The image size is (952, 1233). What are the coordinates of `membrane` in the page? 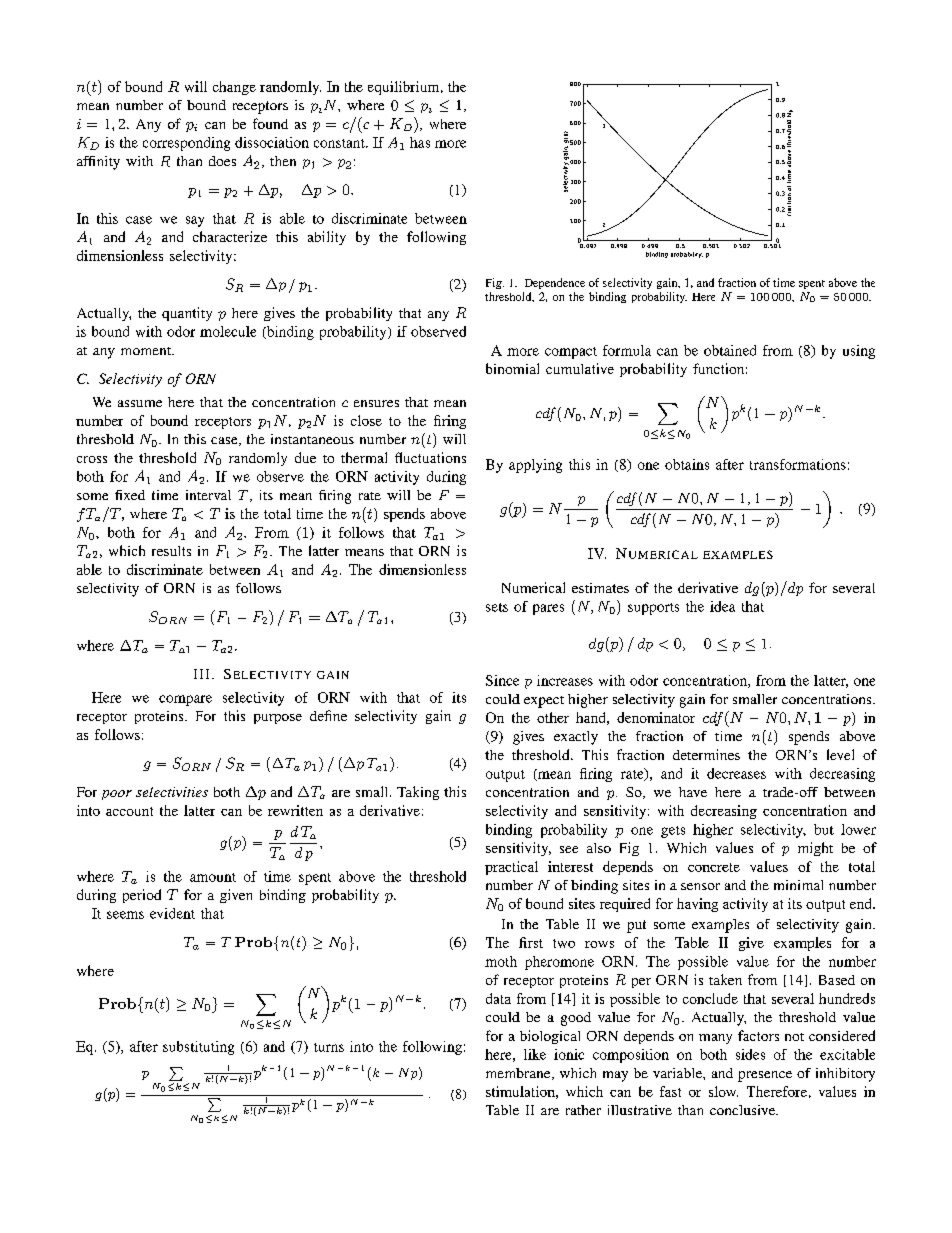 It's located at (519, 1074).
